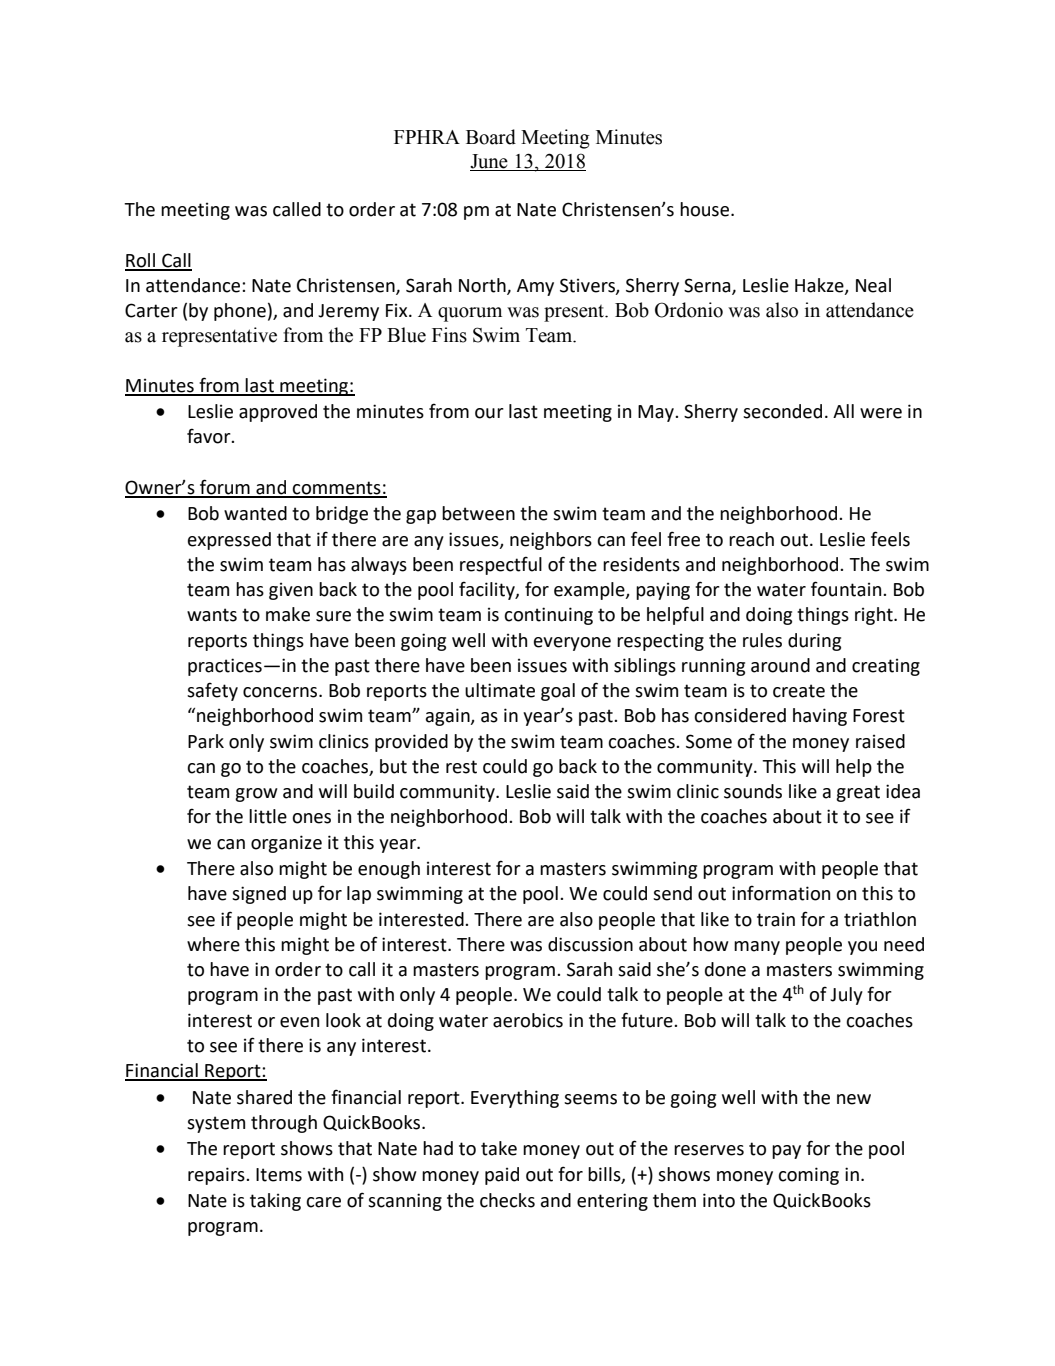 The width and height of the screenshot is (1055, 1366). I want to click on between, so click(478, 513).
